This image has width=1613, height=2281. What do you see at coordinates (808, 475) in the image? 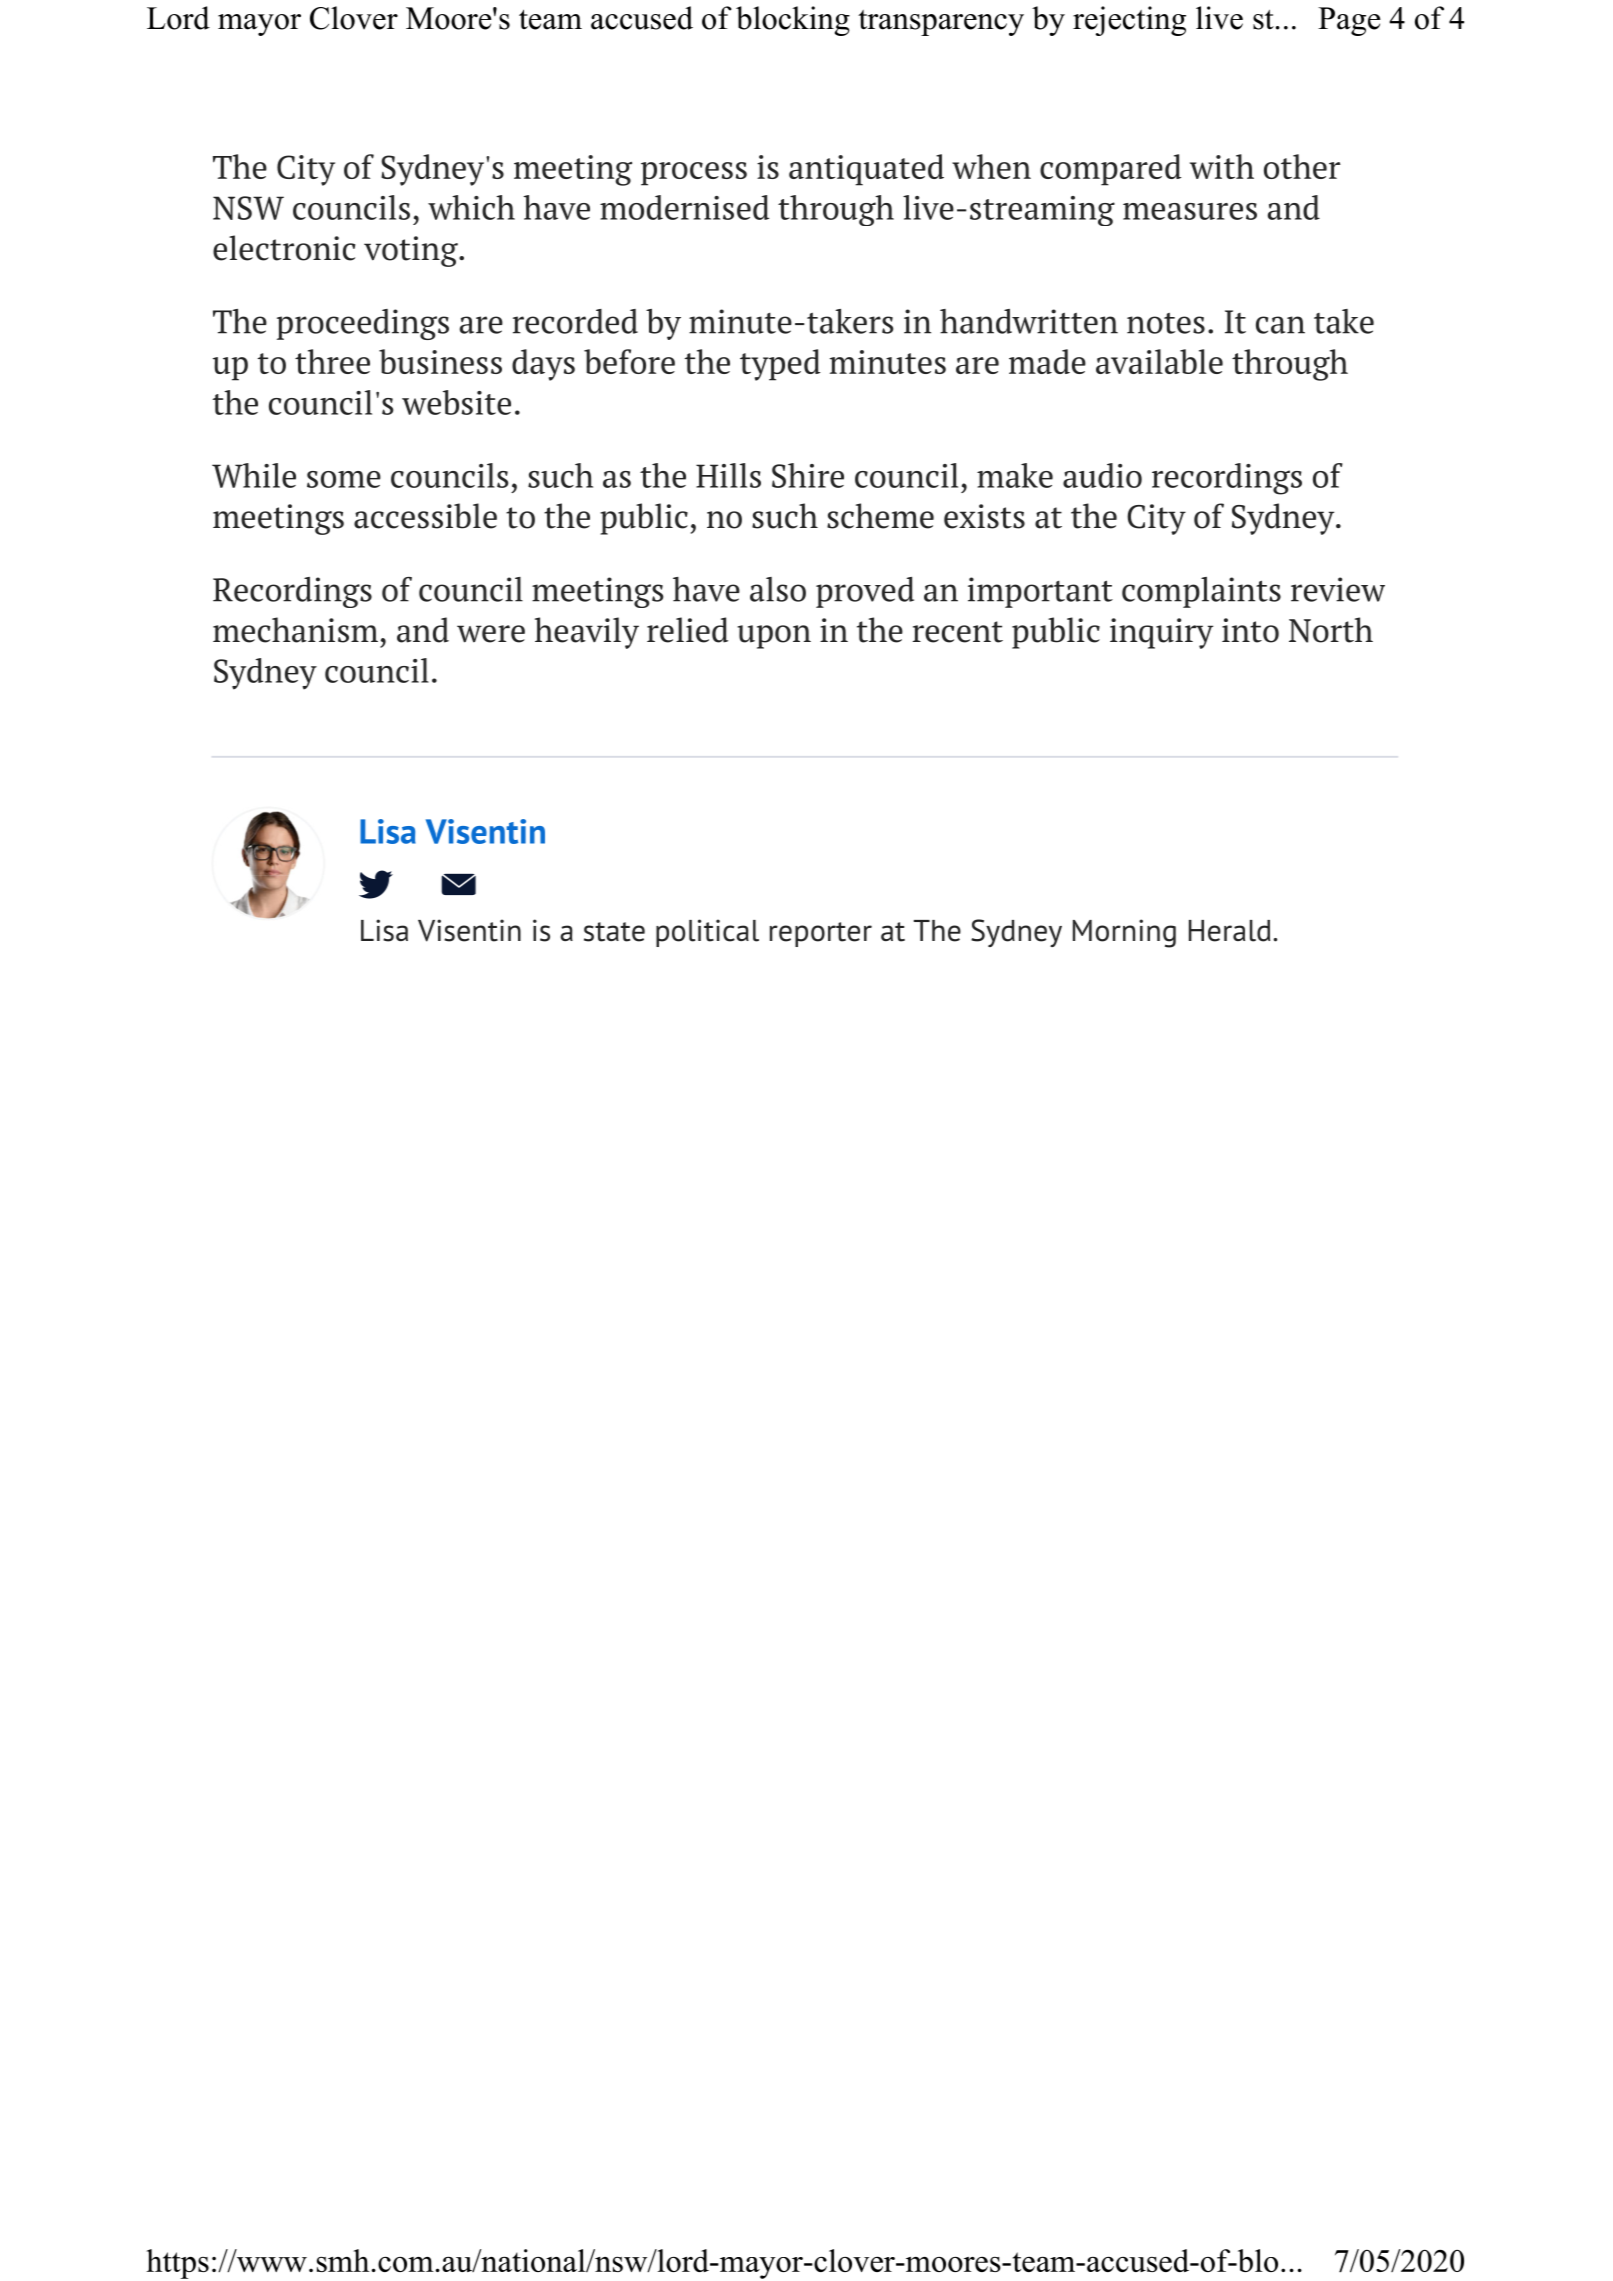
I see `Shire` at bounding box center [808, 475].
